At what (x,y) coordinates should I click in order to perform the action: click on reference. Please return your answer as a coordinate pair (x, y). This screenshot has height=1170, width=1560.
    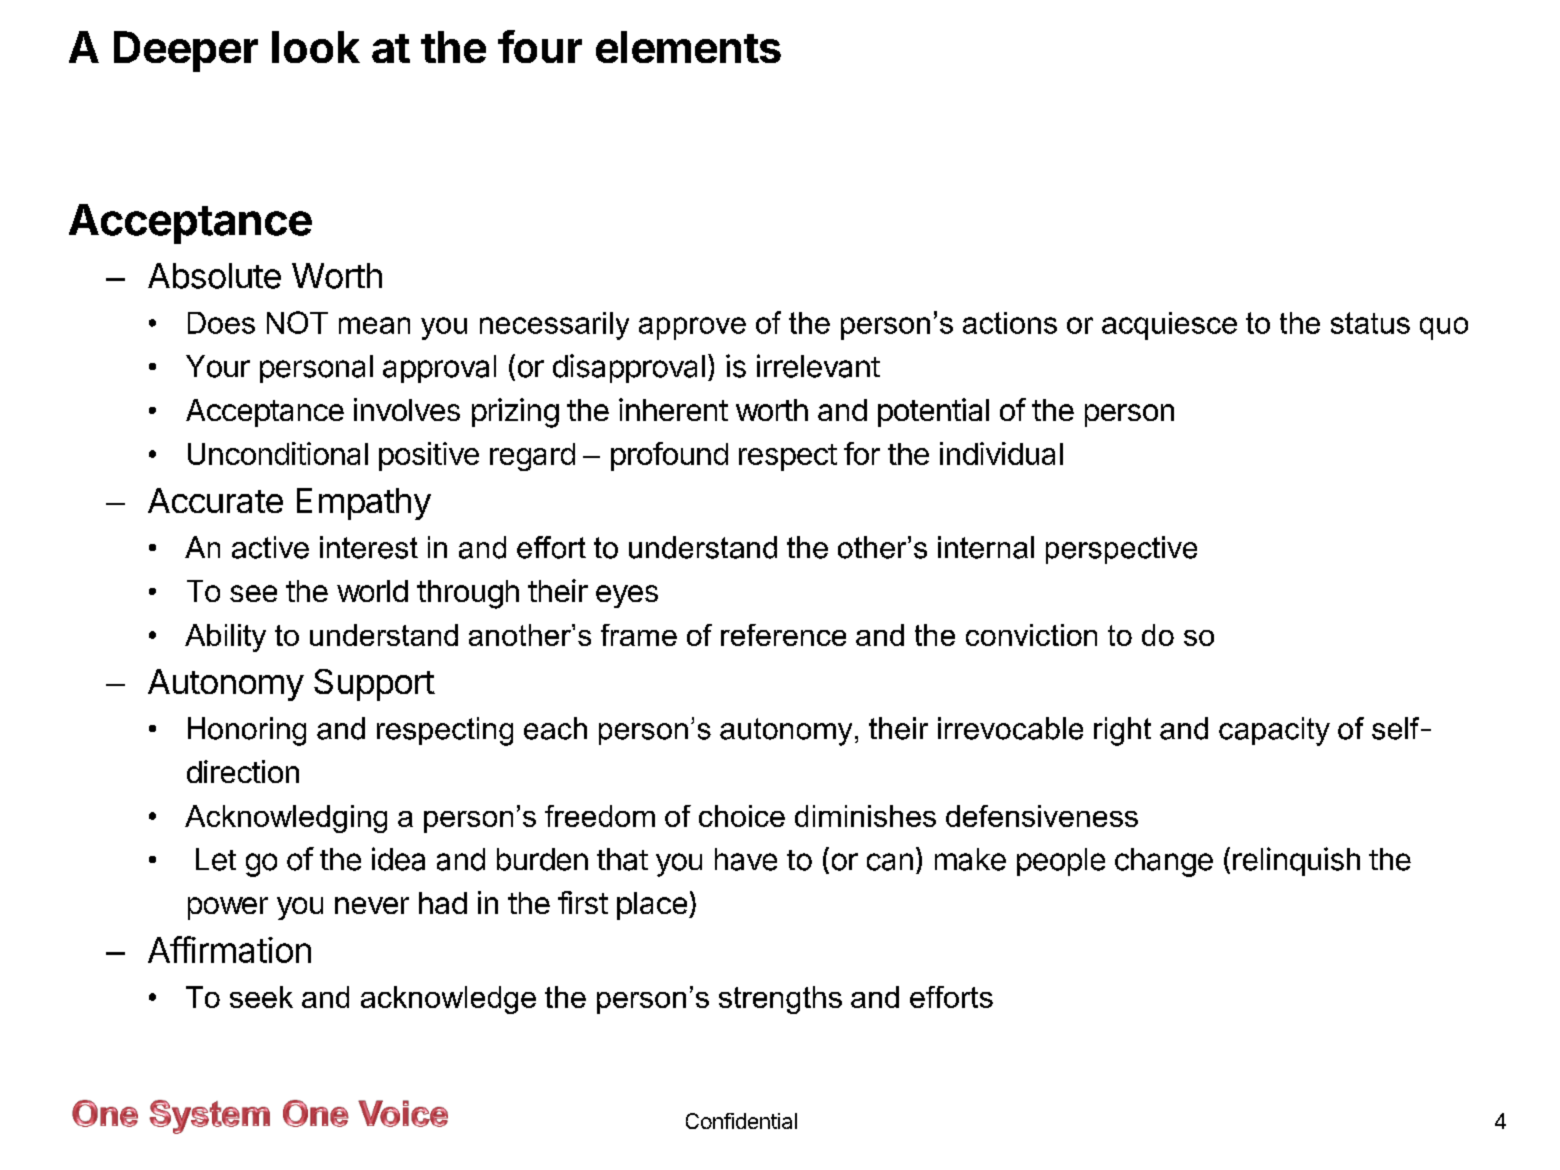
    Looking at the image, I should click on (783, 635).
